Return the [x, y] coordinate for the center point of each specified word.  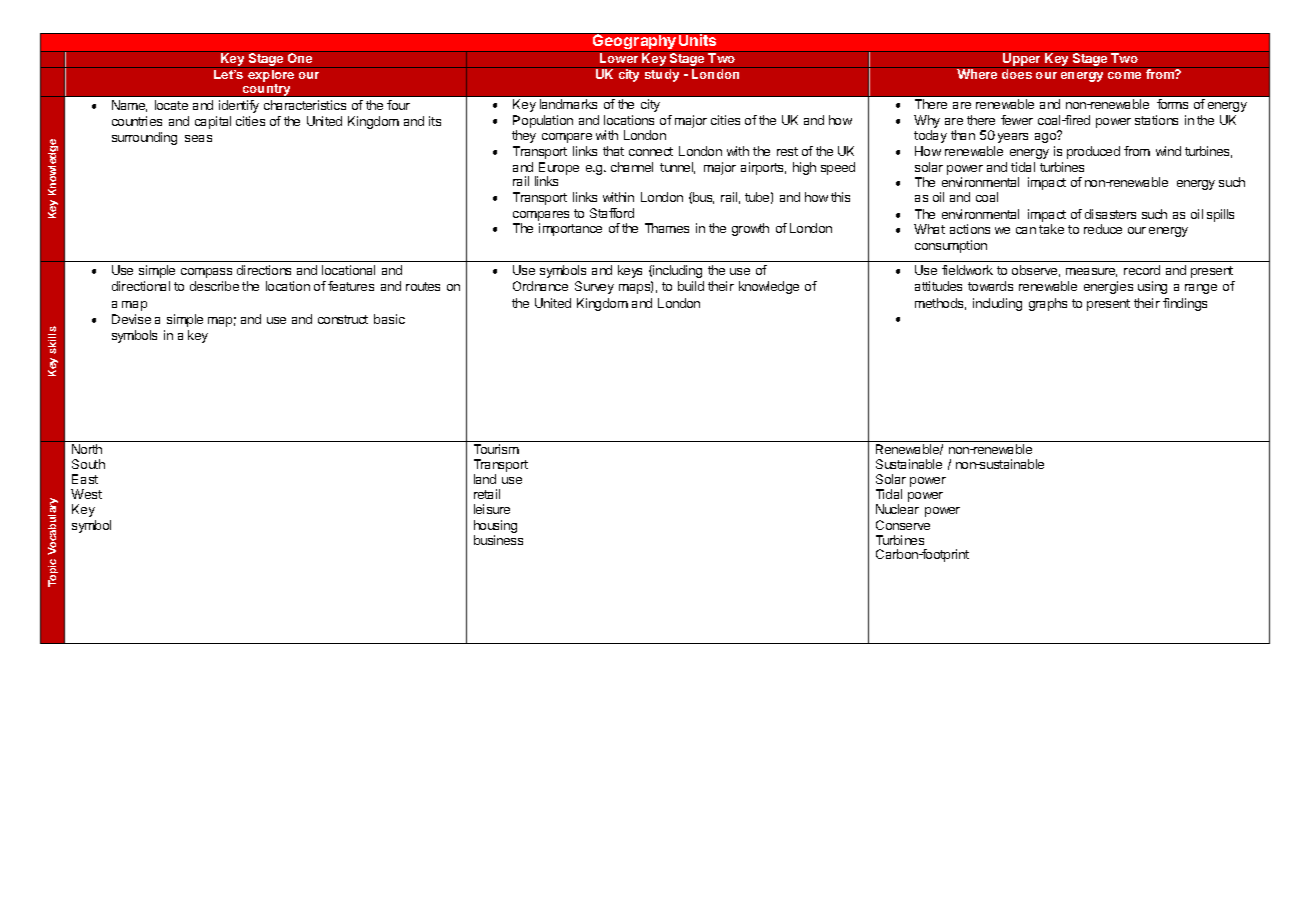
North [87, 449]
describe [214, 286]
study [662, 74]
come [1124, 75]
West [86, 494]
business [498, 540]
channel [632, 167]
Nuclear [897, 509]
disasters [1110, 214]
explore [271, 74]
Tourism [496, 449]
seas [198, 138]
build [691, 286]
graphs [1048, 304]
